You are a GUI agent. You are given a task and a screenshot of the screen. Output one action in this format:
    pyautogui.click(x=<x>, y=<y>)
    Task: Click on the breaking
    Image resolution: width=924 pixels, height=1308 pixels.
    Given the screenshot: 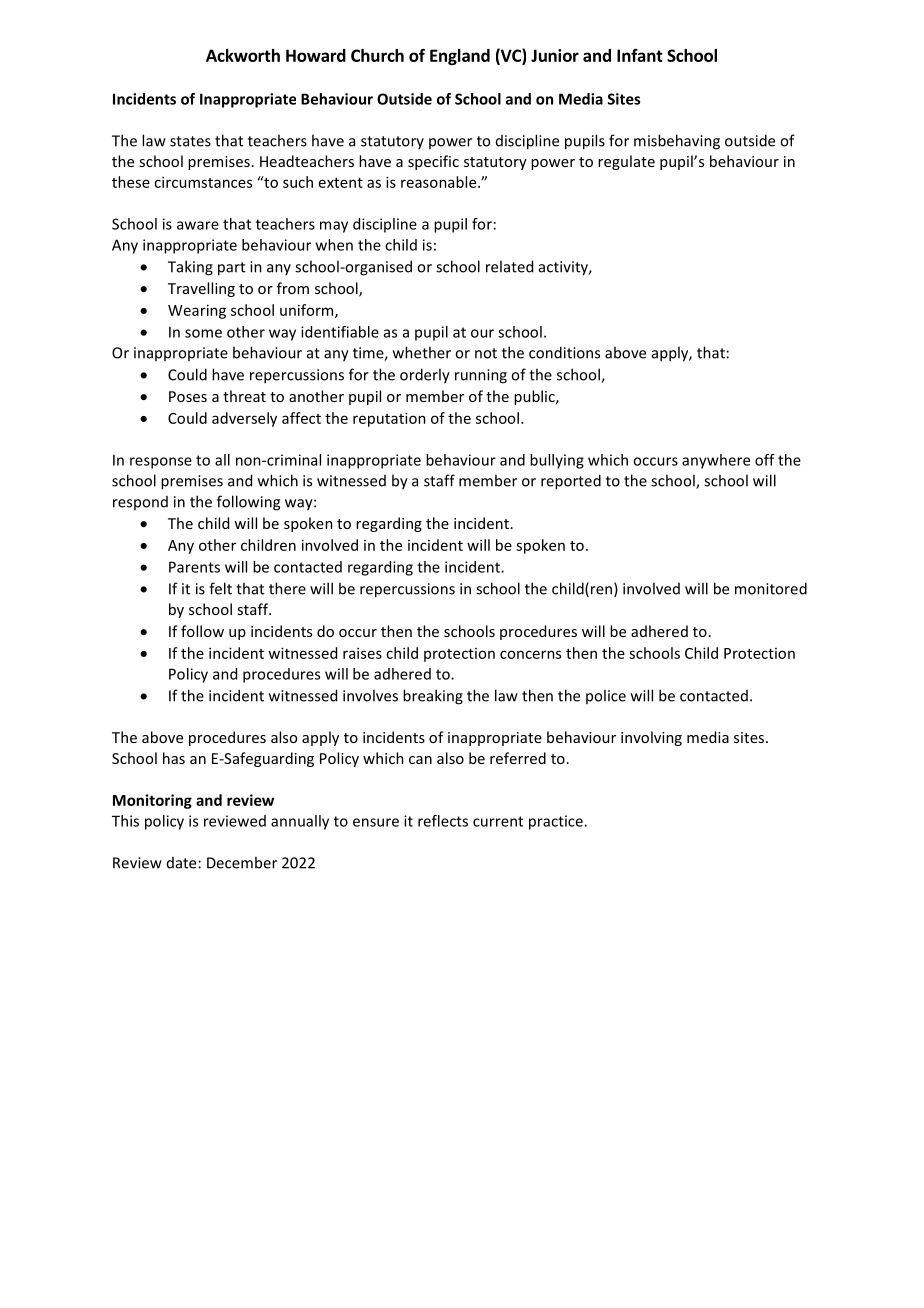 What is the action you would take?
    pyautogui.click(x=433, y=697)
